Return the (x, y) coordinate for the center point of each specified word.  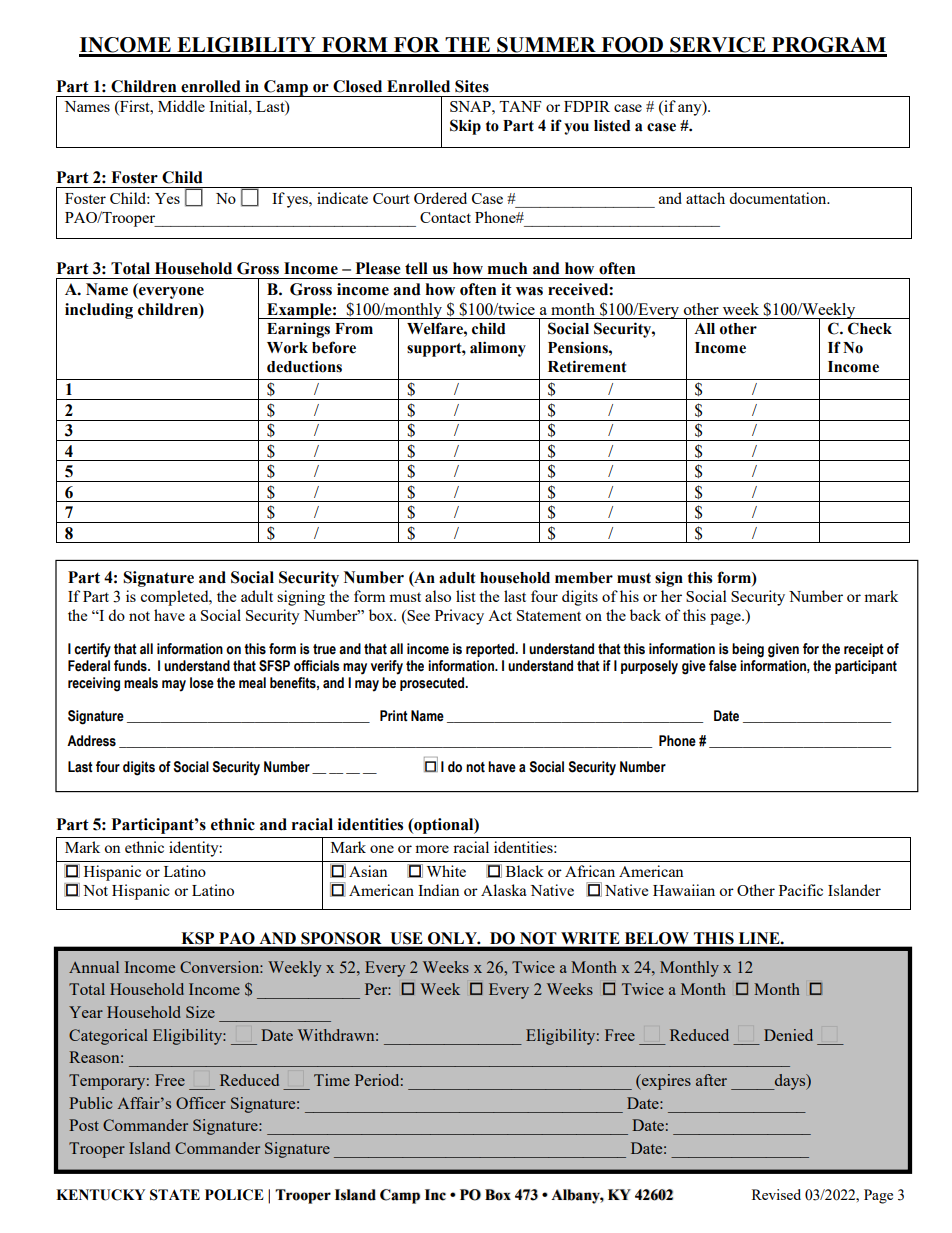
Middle (181, 106)
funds (131, 666)
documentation (779, 198)
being (748, 650)
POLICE (234, 1195)
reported (491, 650)
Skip (465, 127)
